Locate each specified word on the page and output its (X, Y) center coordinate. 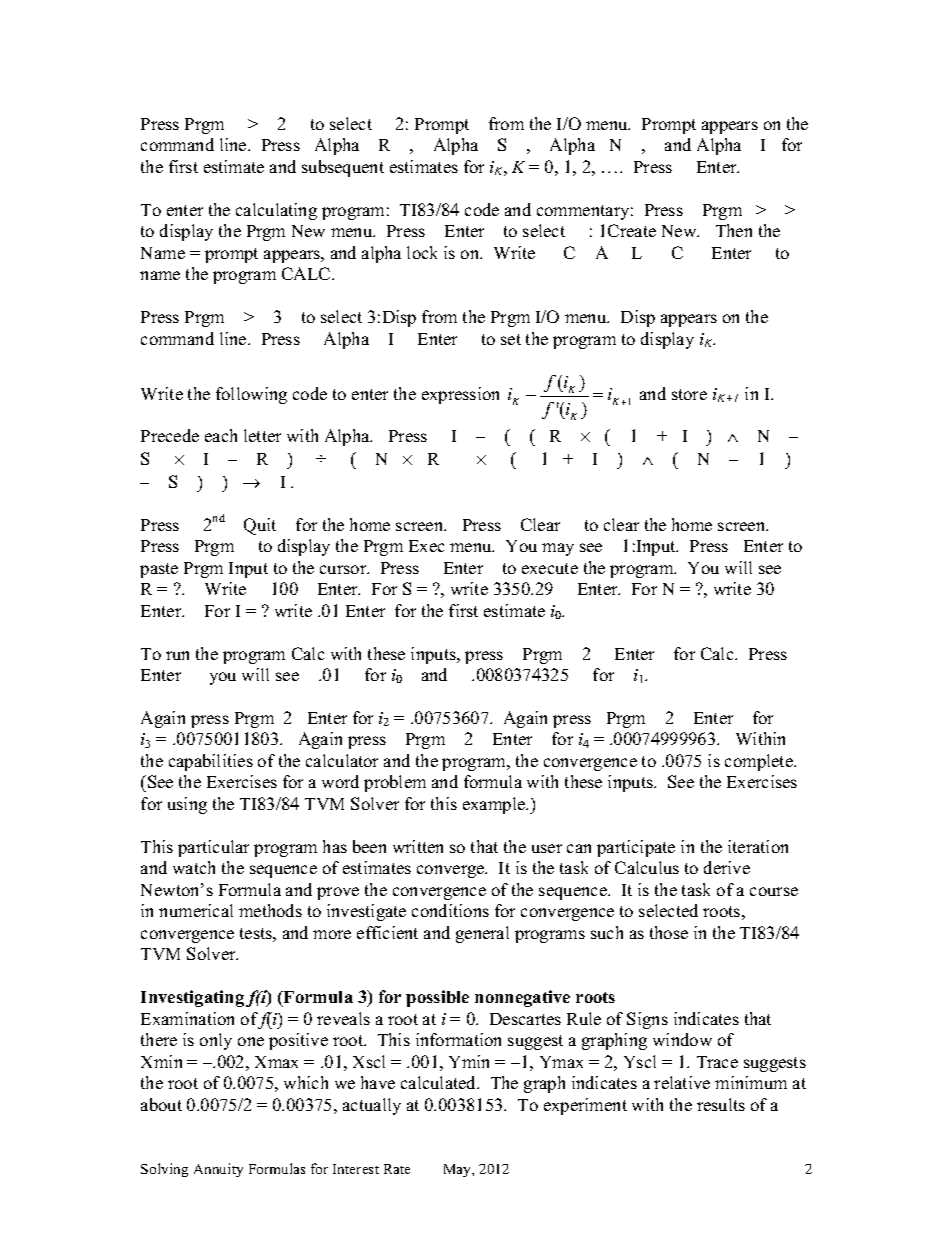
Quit (260, 526)
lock (422, 252)
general (482, 934)
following (251, 395)
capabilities (211, 762)
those (669, 932)
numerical (196, 910)
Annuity (218, 1170)
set (511, 339)
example (495, 805)
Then (734, 230)
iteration (758, 846)
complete (760, 762)
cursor (344, 569)
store (689, 394)
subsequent (343, 168)
